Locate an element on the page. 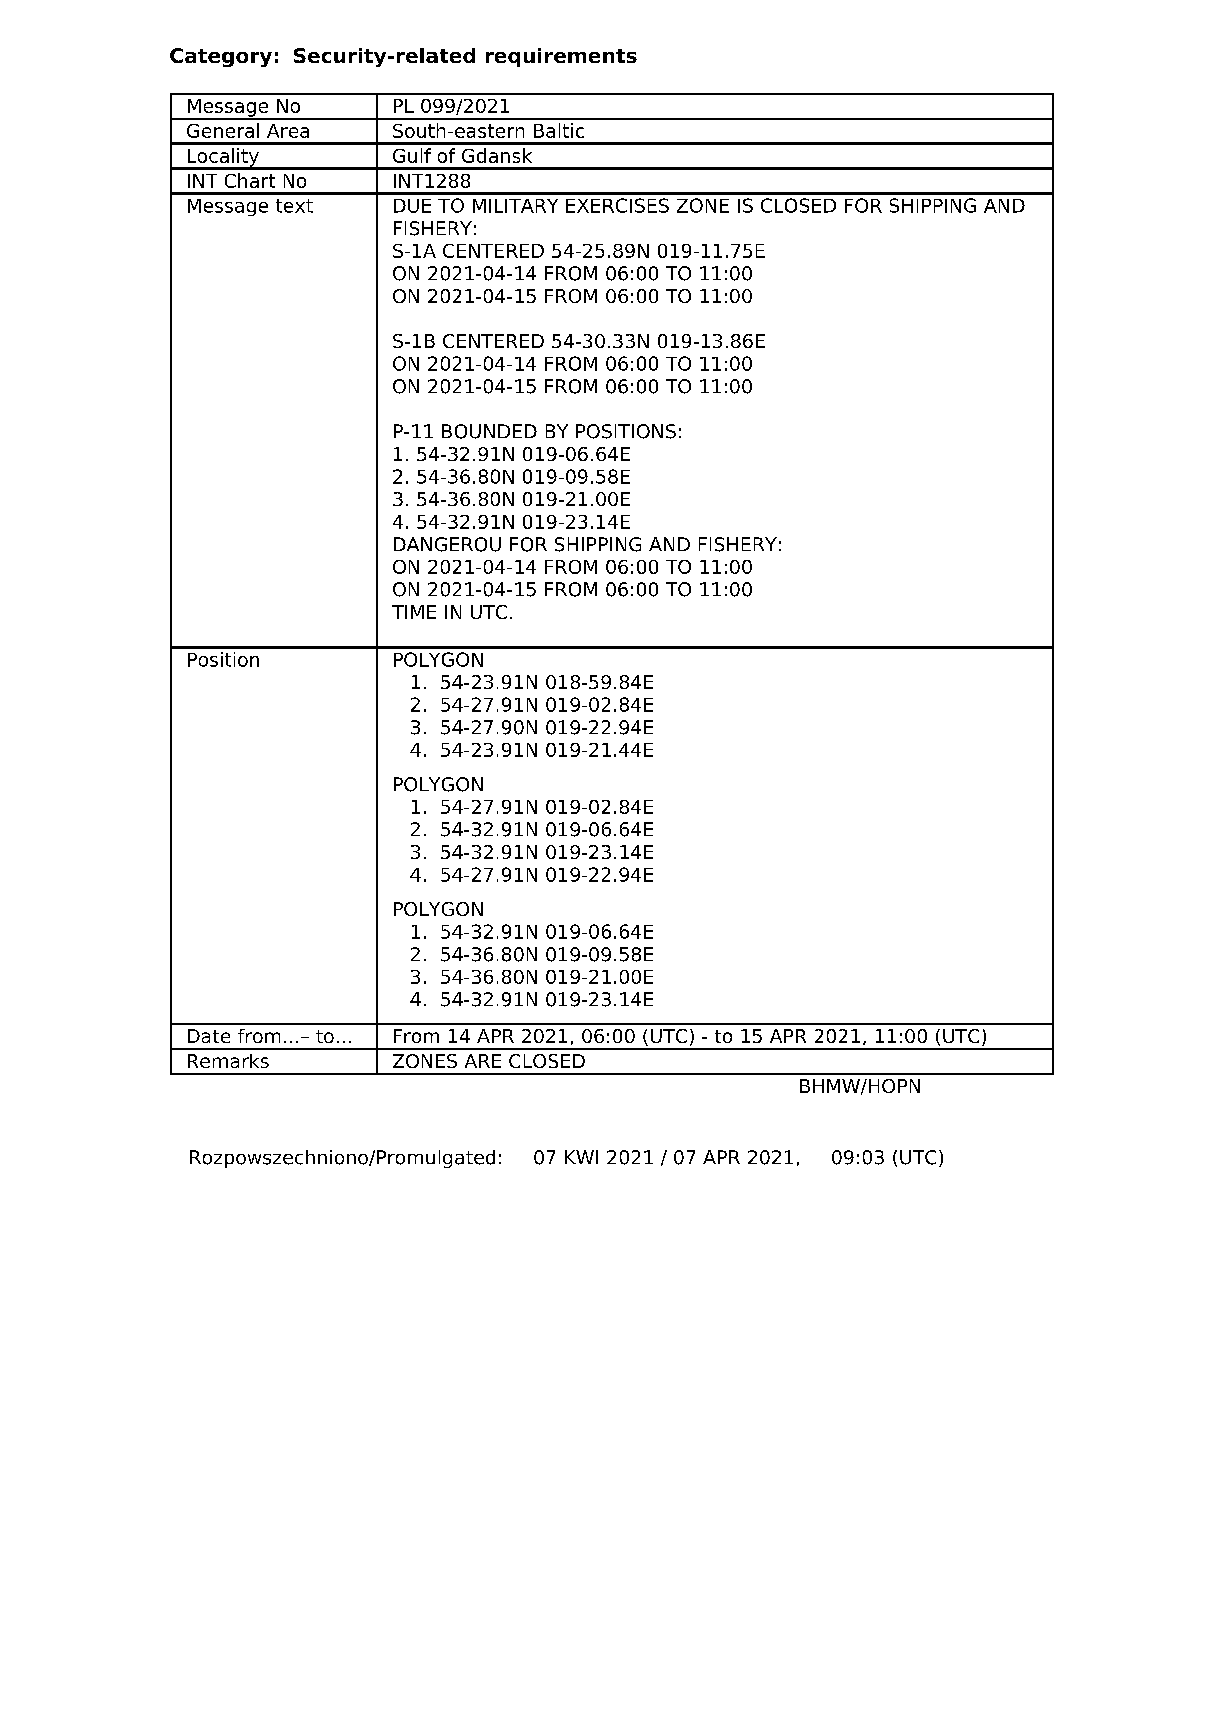 Image resolution: width=1226 pixels, height=1736 pixels. TIME is located at coordinates (414, 612).
